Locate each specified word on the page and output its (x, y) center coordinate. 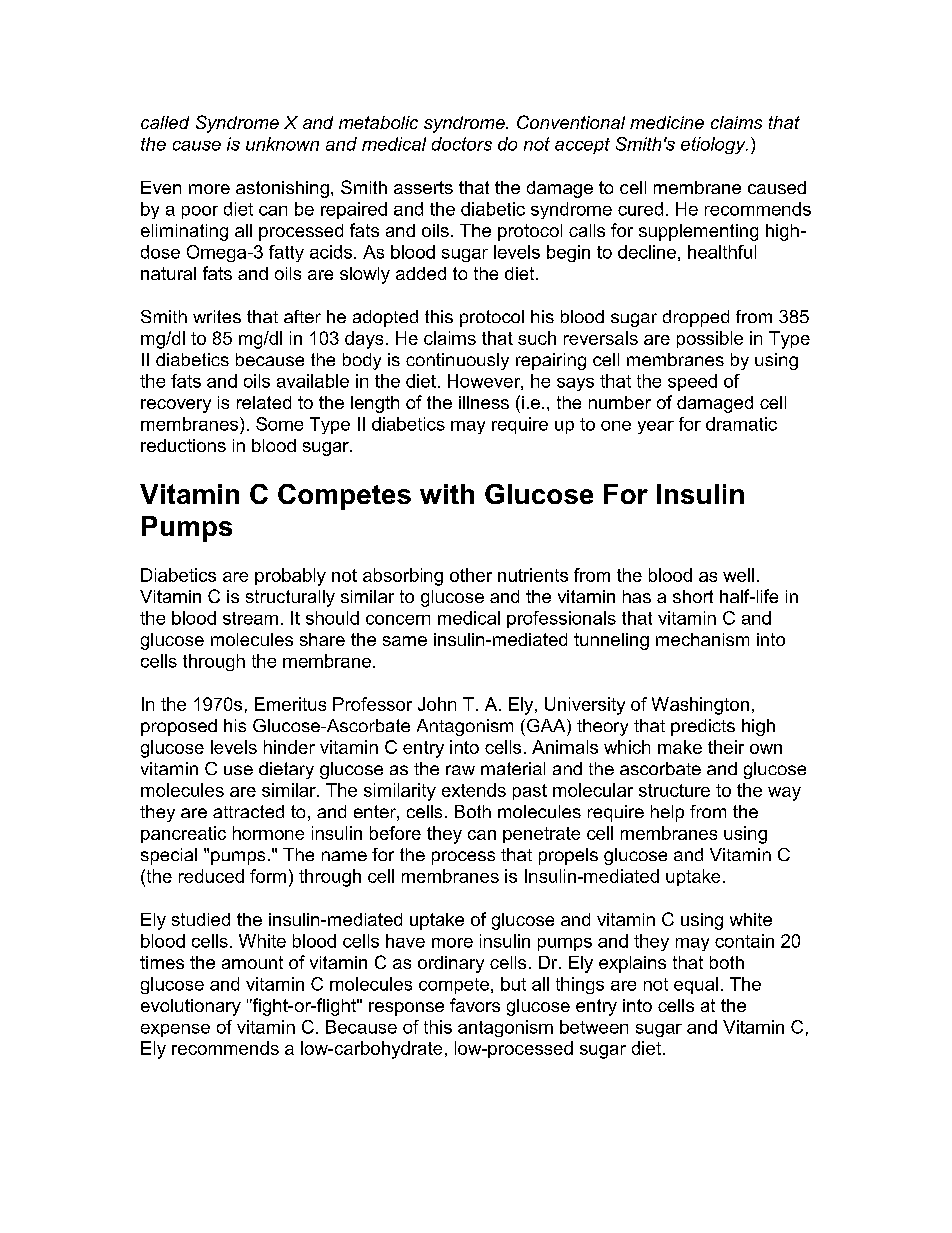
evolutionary (191, 1007)
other (471, 575)
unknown (282, 144)
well (738, 575)
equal (696, 985)
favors (475, 1005)
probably (290, 577)
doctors (462, 144)
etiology (714, 145)
